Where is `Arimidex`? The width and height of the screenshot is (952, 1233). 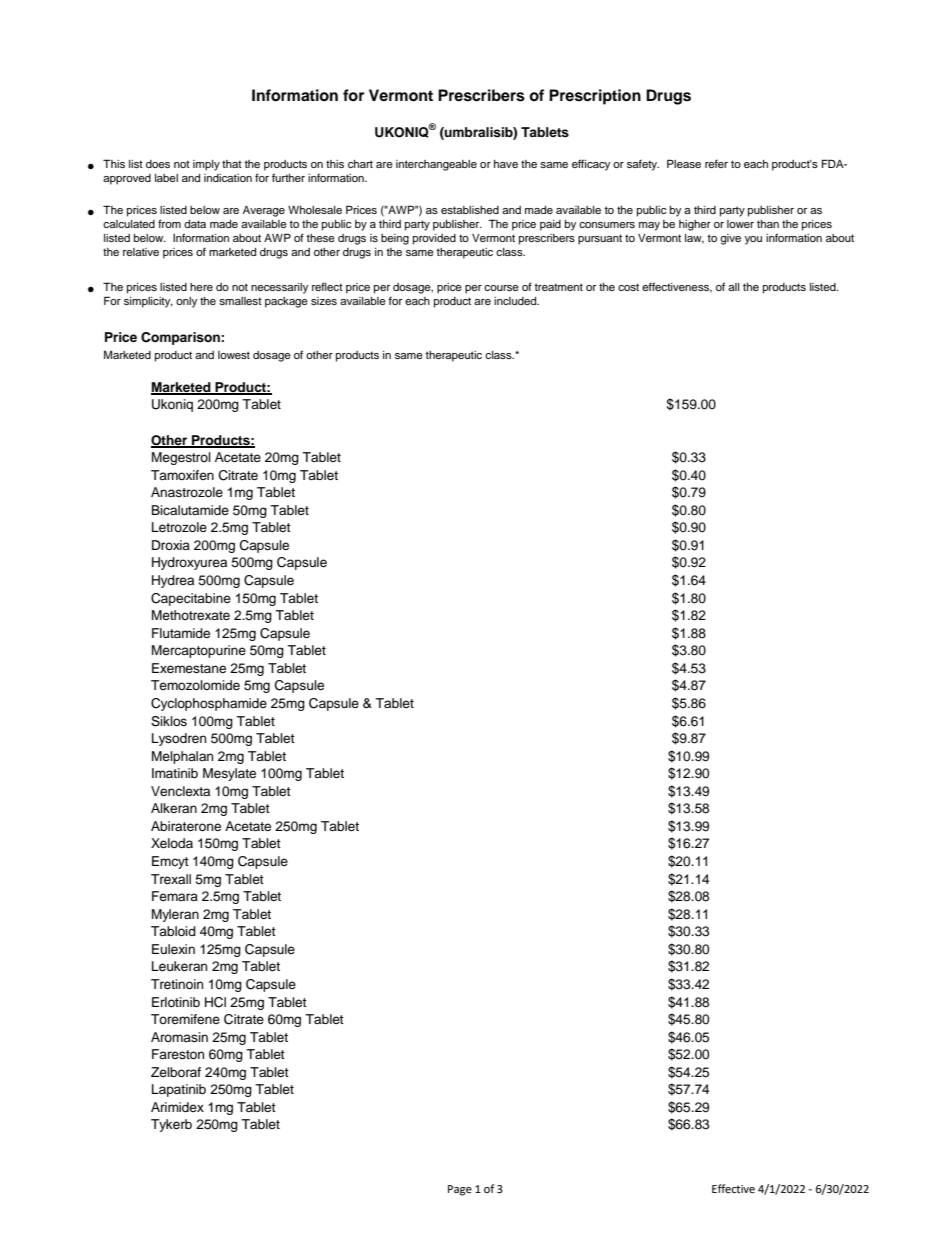
Arimidex is located at coordinates (177, 1107).
